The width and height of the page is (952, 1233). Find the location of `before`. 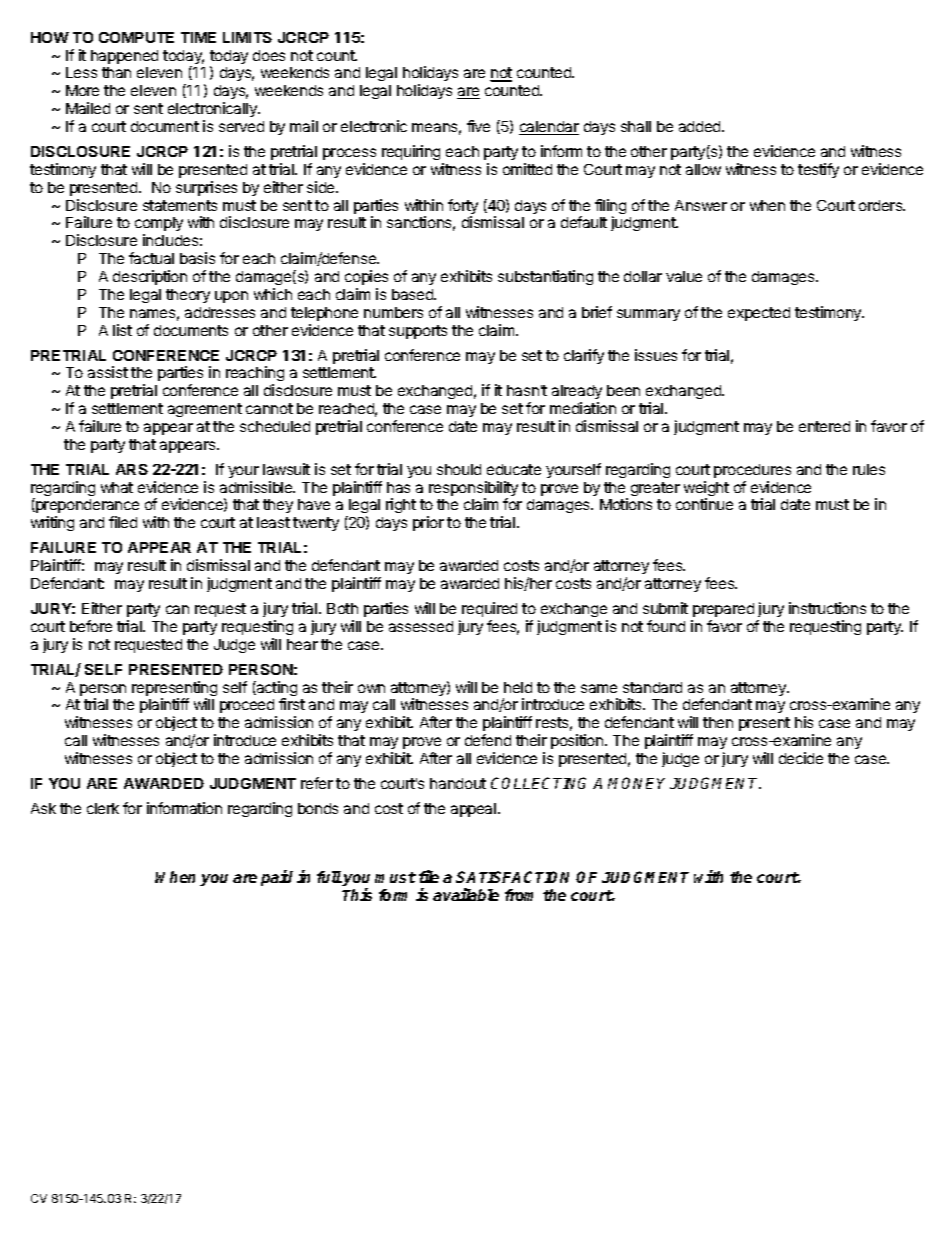

before is located at coordinates (91, 626).
